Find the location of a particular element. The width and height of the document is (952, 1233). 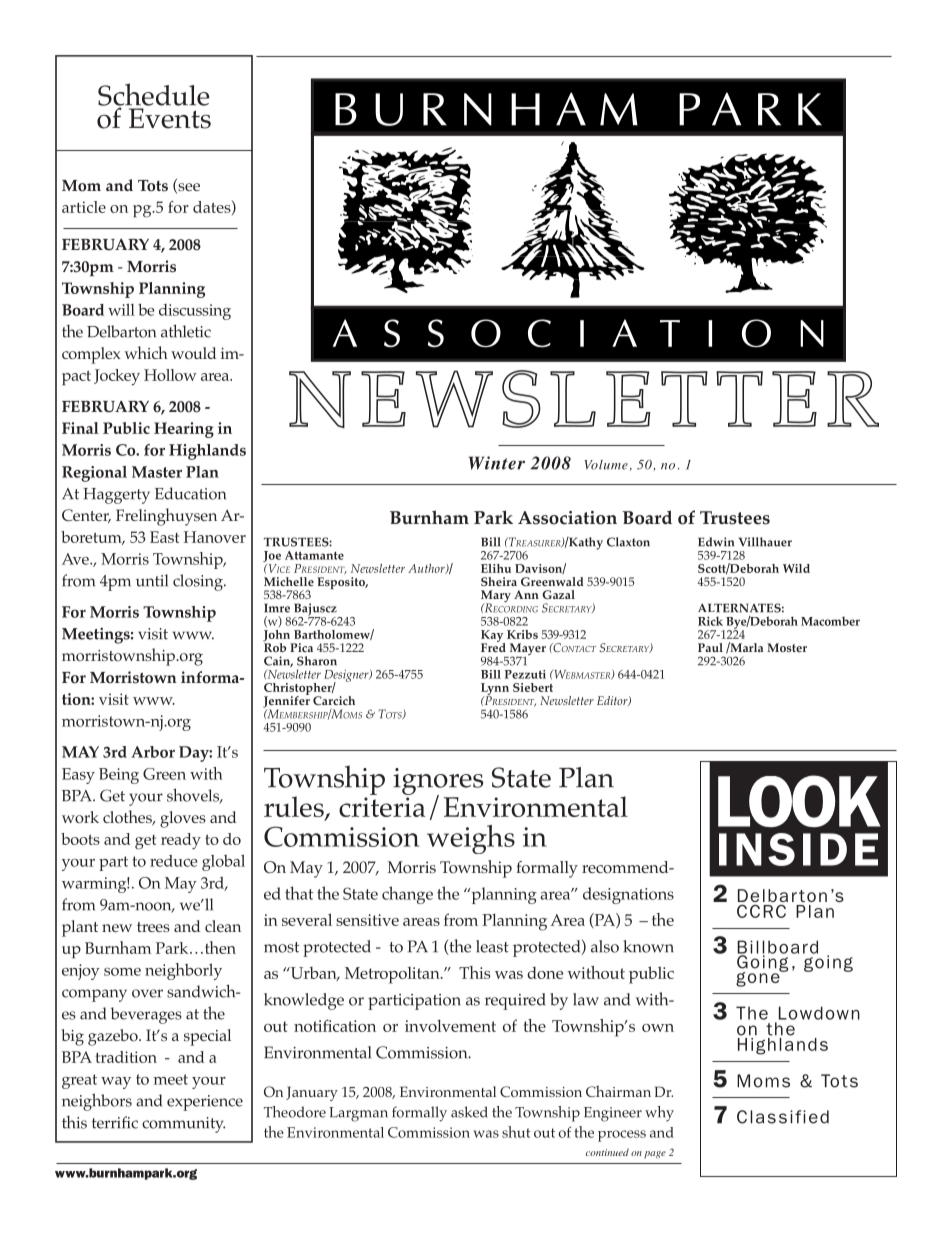

Volume is located at coordinates (606, 465).
